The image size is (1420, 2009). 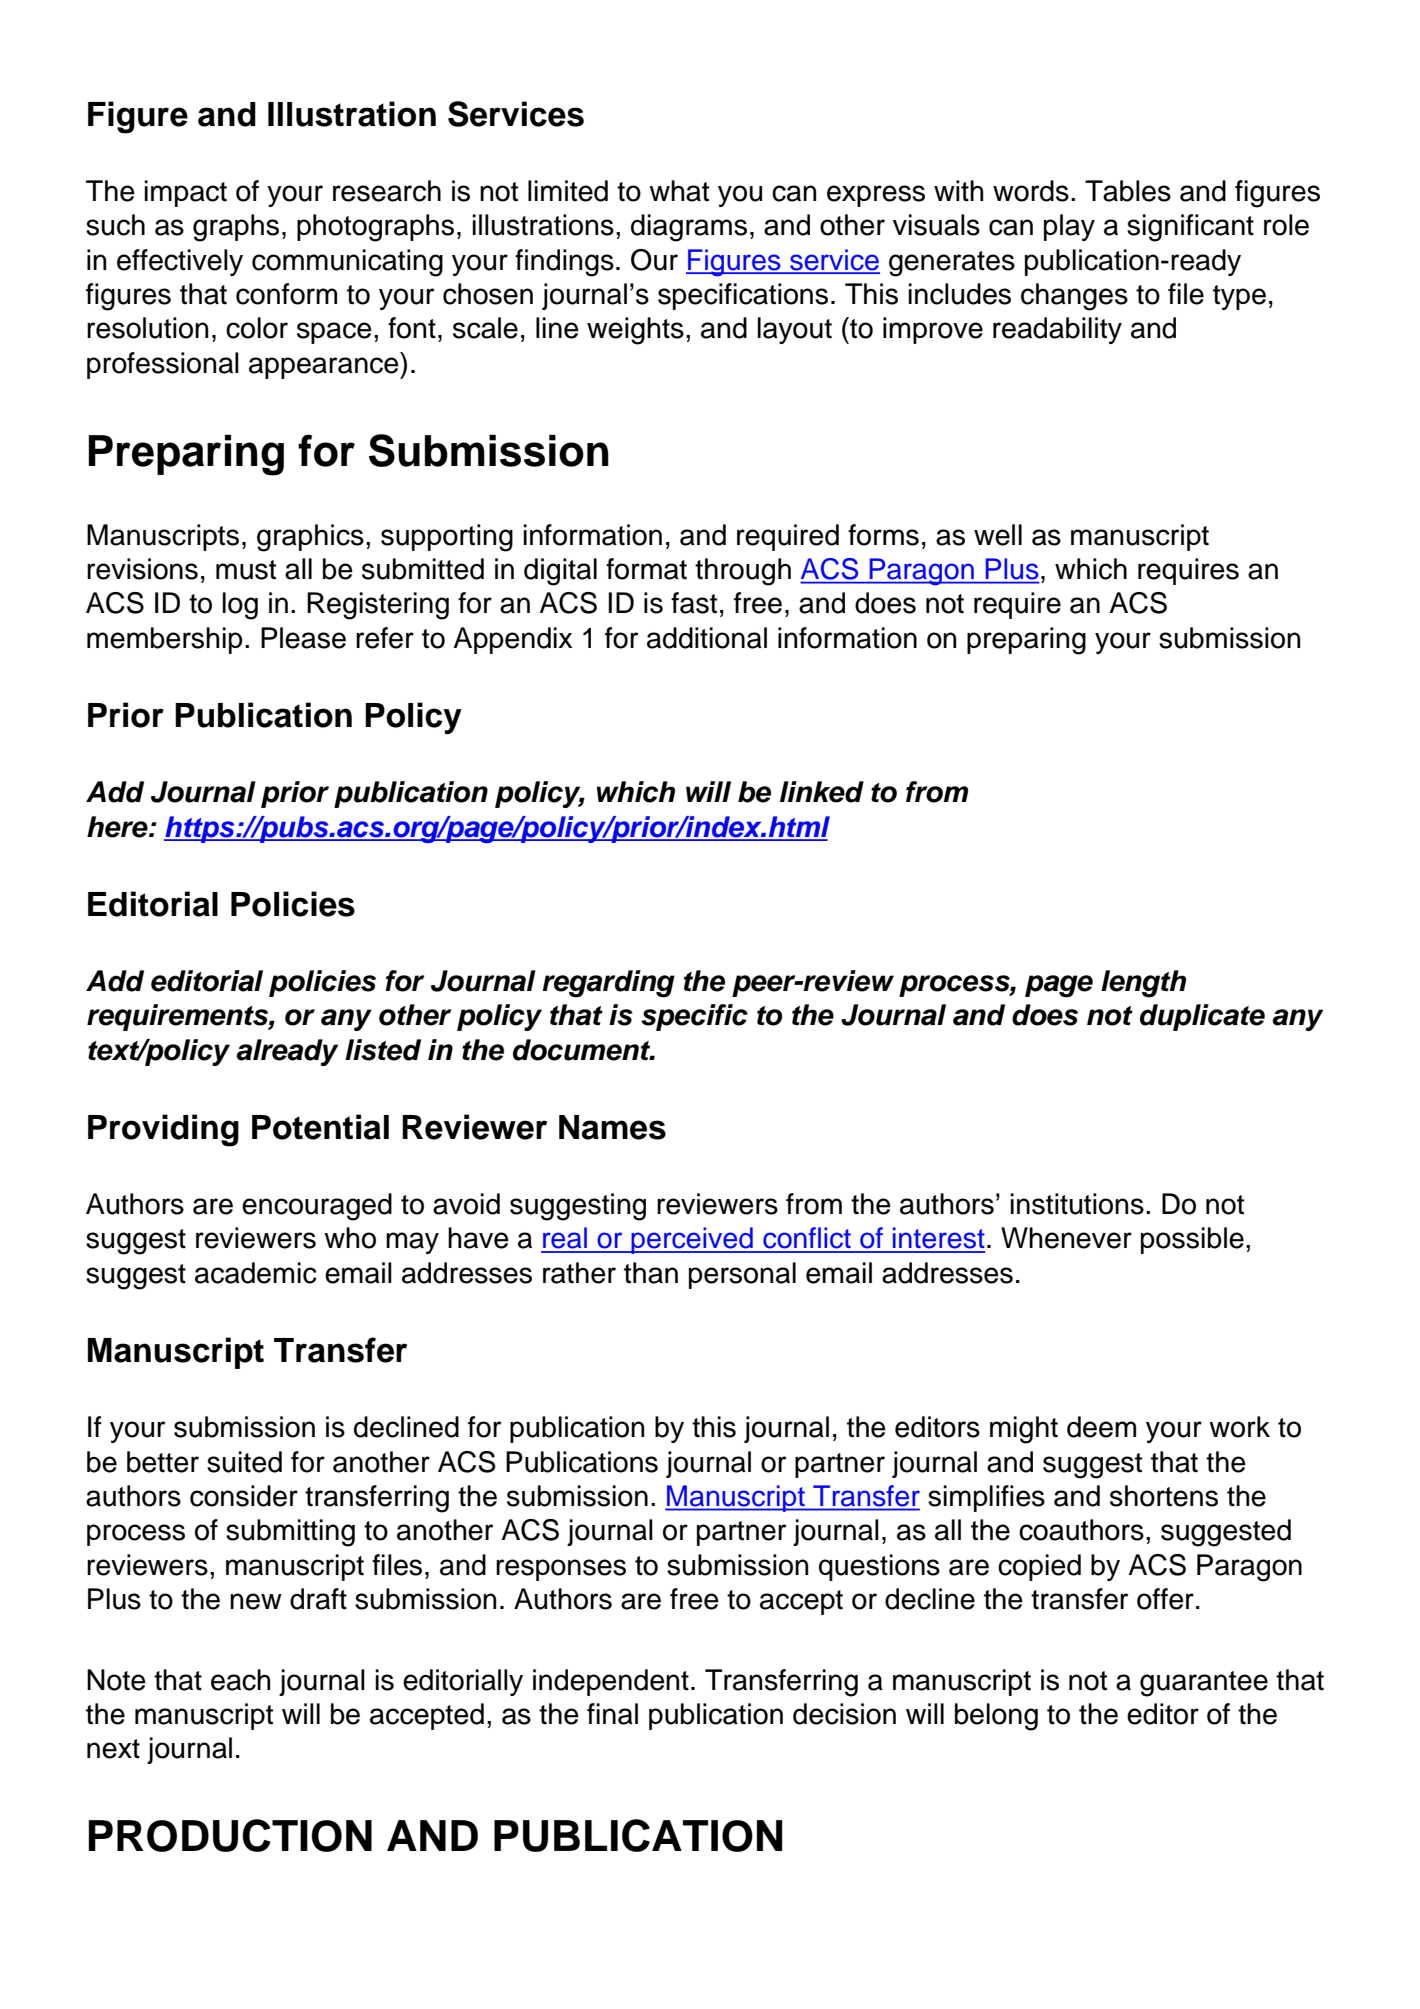 I want to click on length, so click(x=1143, y=984).
